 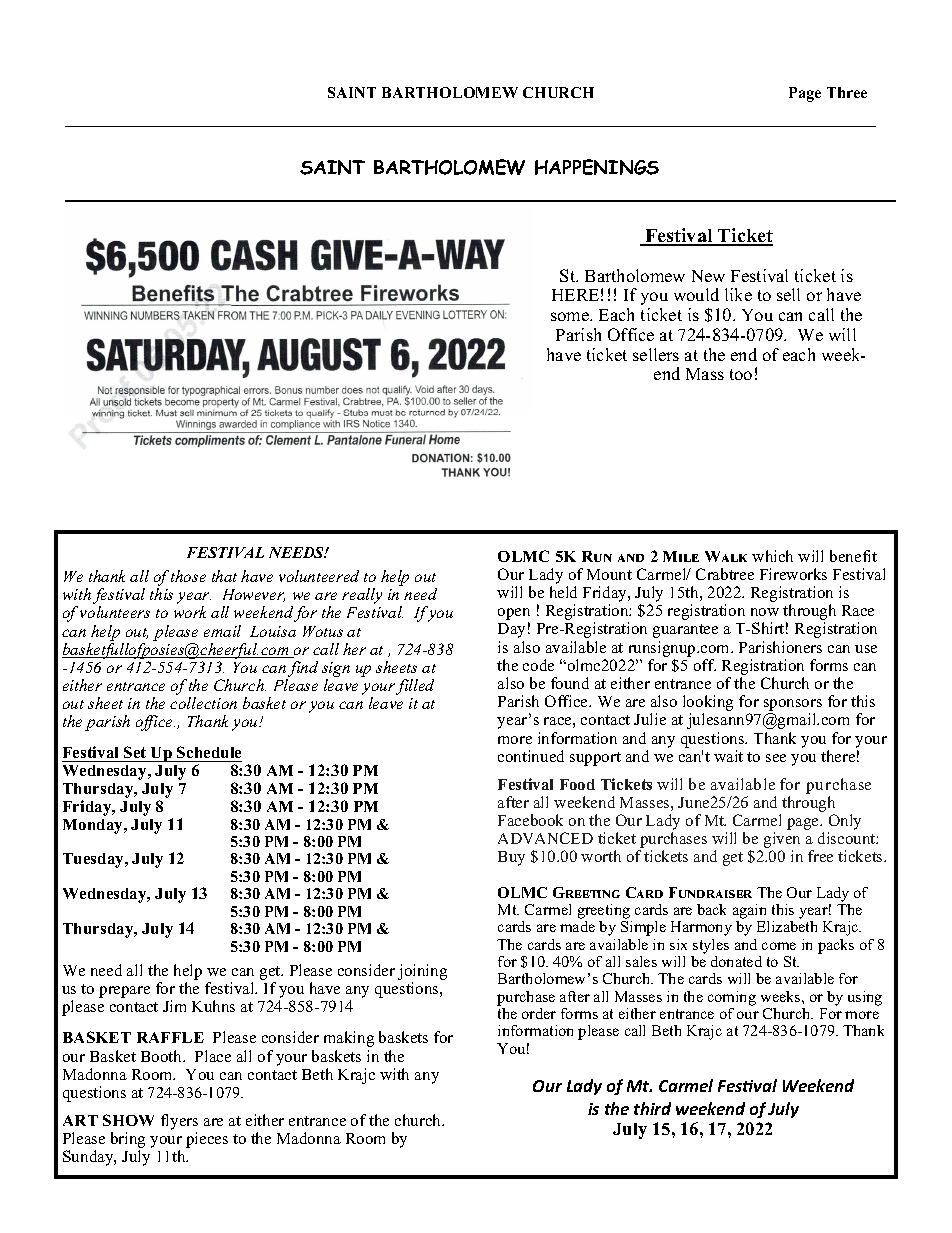 What do you see at coordinates (563, 592) in the document?
I see `held` at bounding box center [563, 592].
